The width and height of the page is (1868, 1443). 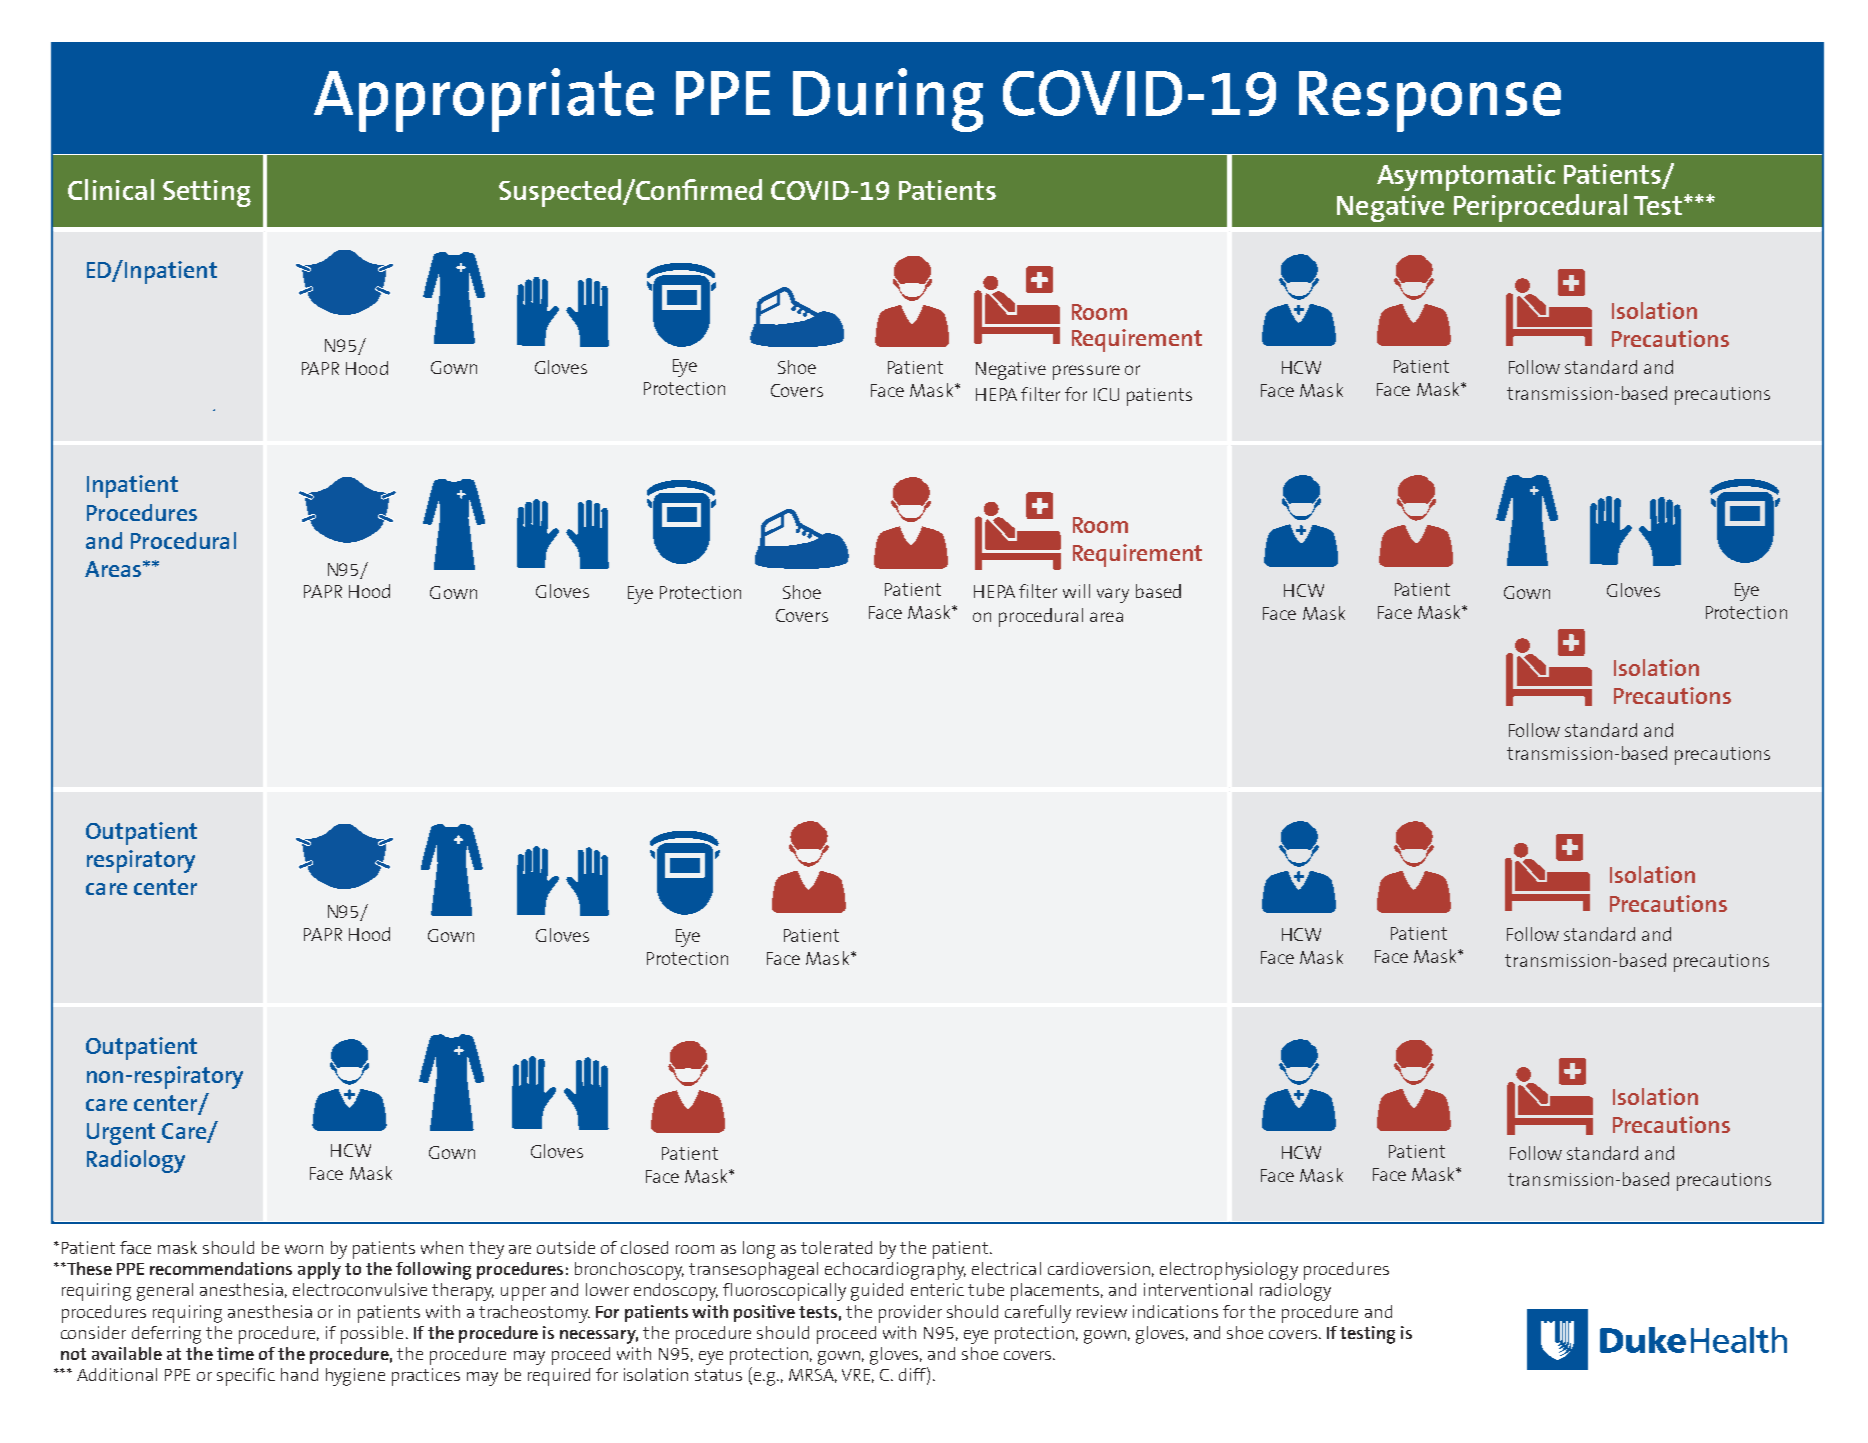 What do you see at coordinates (1076, 591) in the page?
I see `will` at bounding box center [1076, 591].
